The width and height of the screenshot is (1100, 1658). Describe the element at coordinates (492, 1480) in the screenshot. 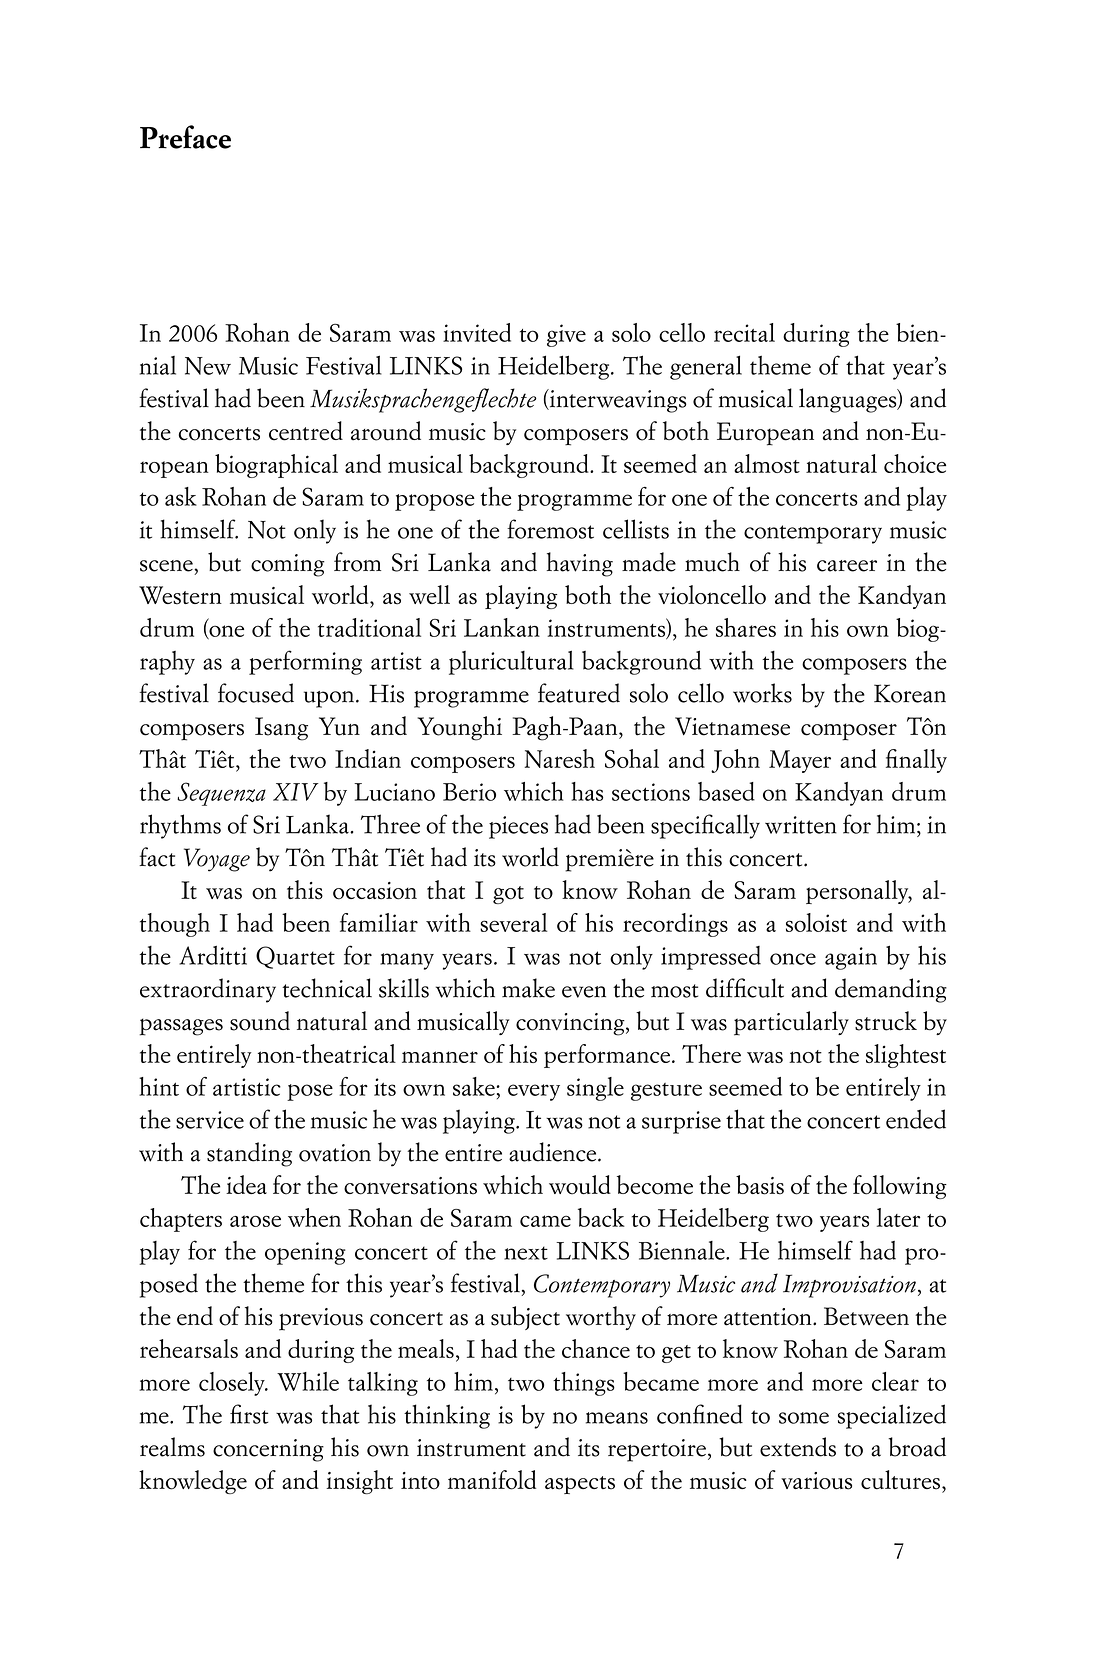

I see `manifold` at that location.
